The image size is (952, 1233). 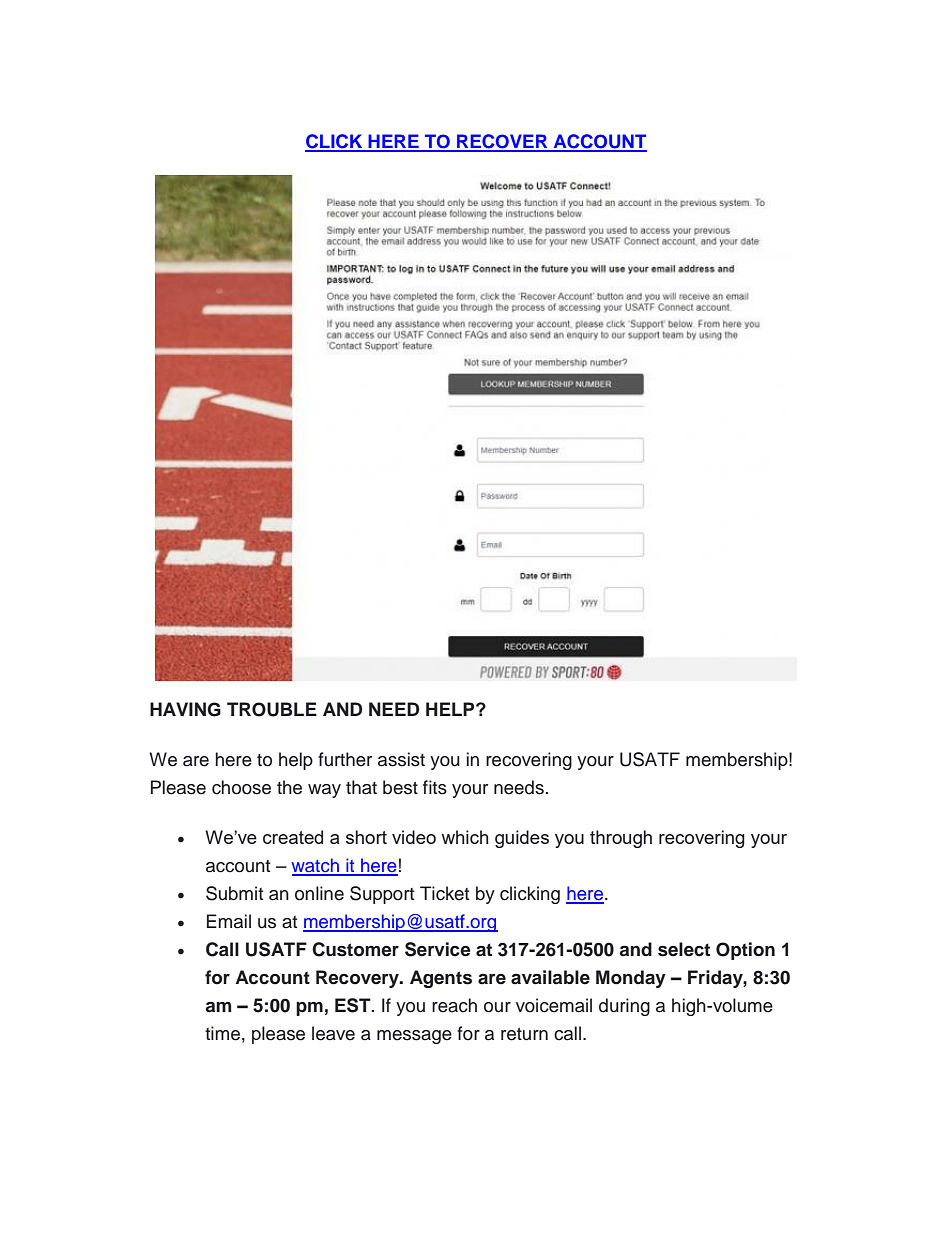 What do you see at coordinates (222, 1033) in the page?
I see `time` at bounding box center [222, 1033].
